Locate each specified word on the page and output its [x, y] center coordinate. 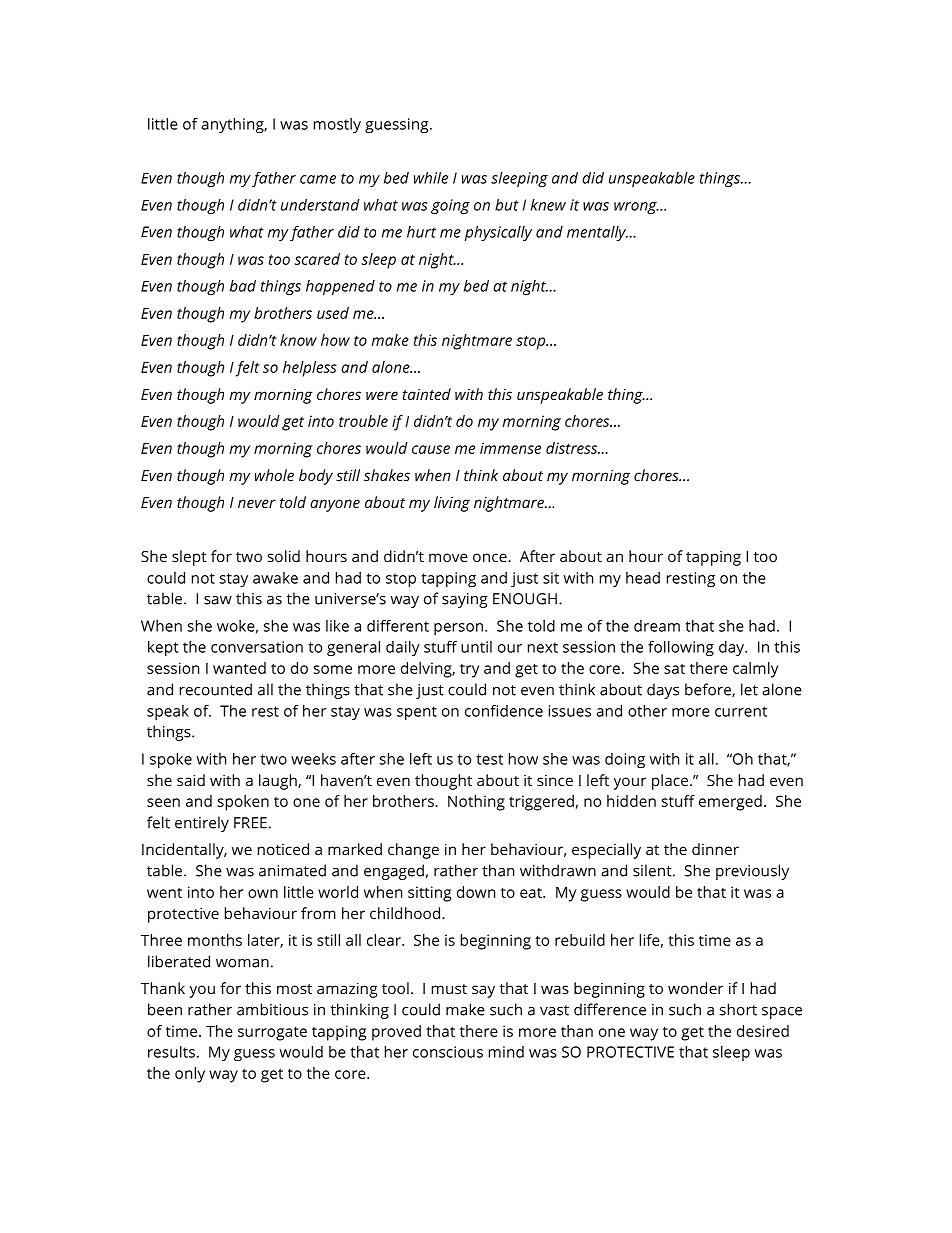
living [452, 504]
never [257, 503]
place [670, 782]
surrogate [272, 1033]
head [643, 578]
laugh [279, 782]
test [489, 759]
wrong [636, 208]
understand [320, 205]
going [450, 206]
